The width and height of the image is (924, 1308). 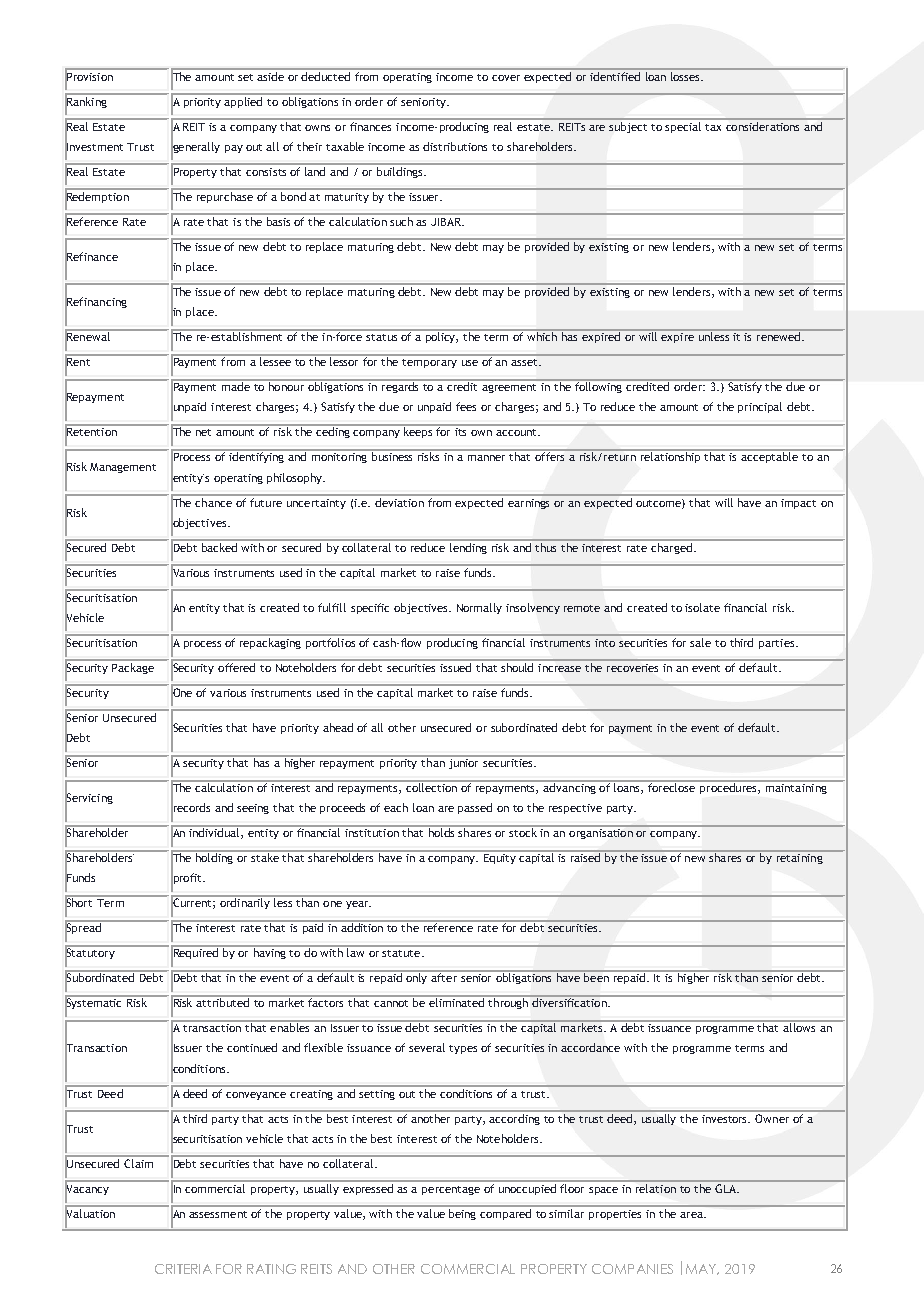 What do you see at coordinates (517, 667) in the image?
I see `should` at bounding box center [517, 667].
